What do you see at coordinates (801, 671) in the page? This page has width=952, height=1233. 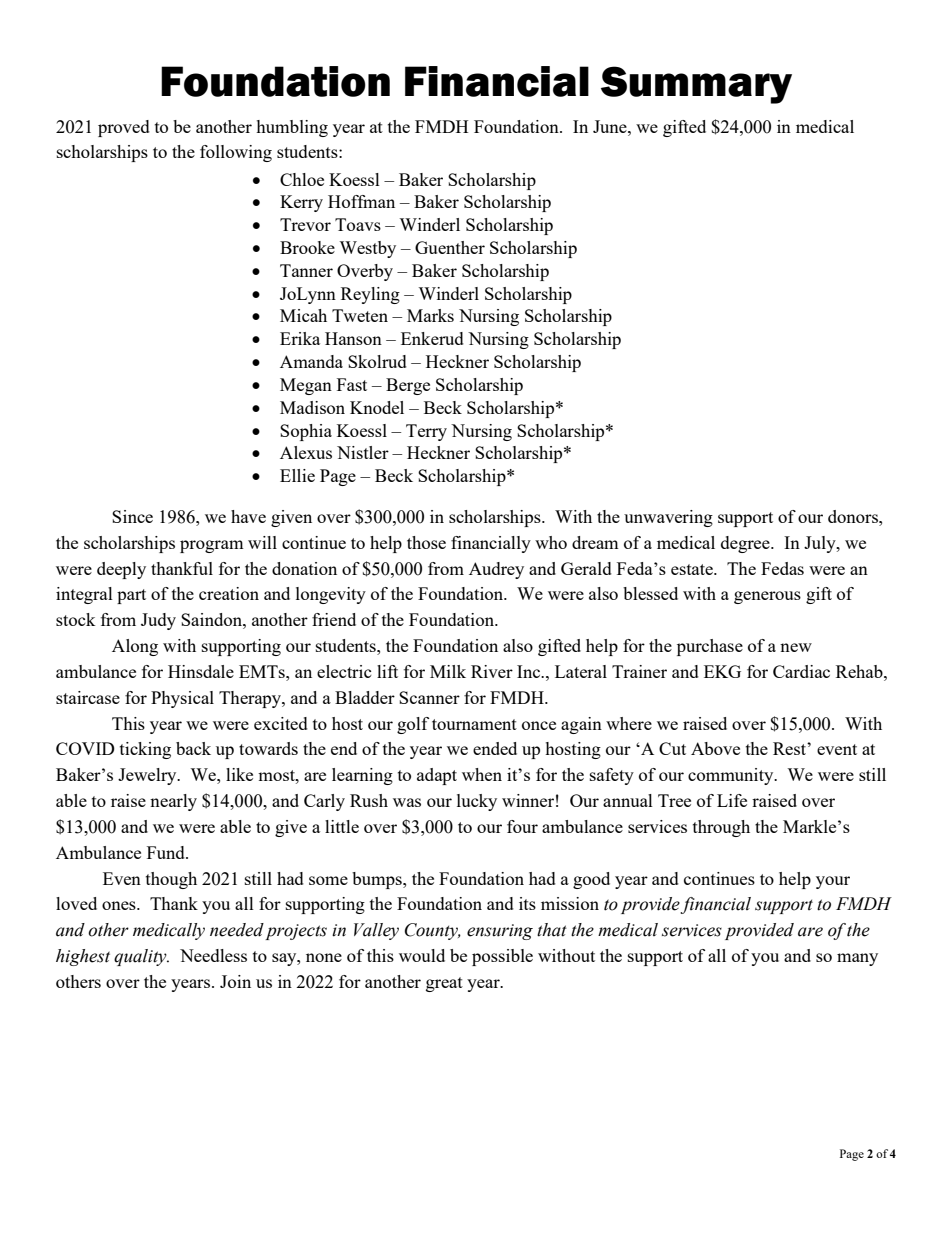 I see `Cardiac` at bounding box center [801, 671].
